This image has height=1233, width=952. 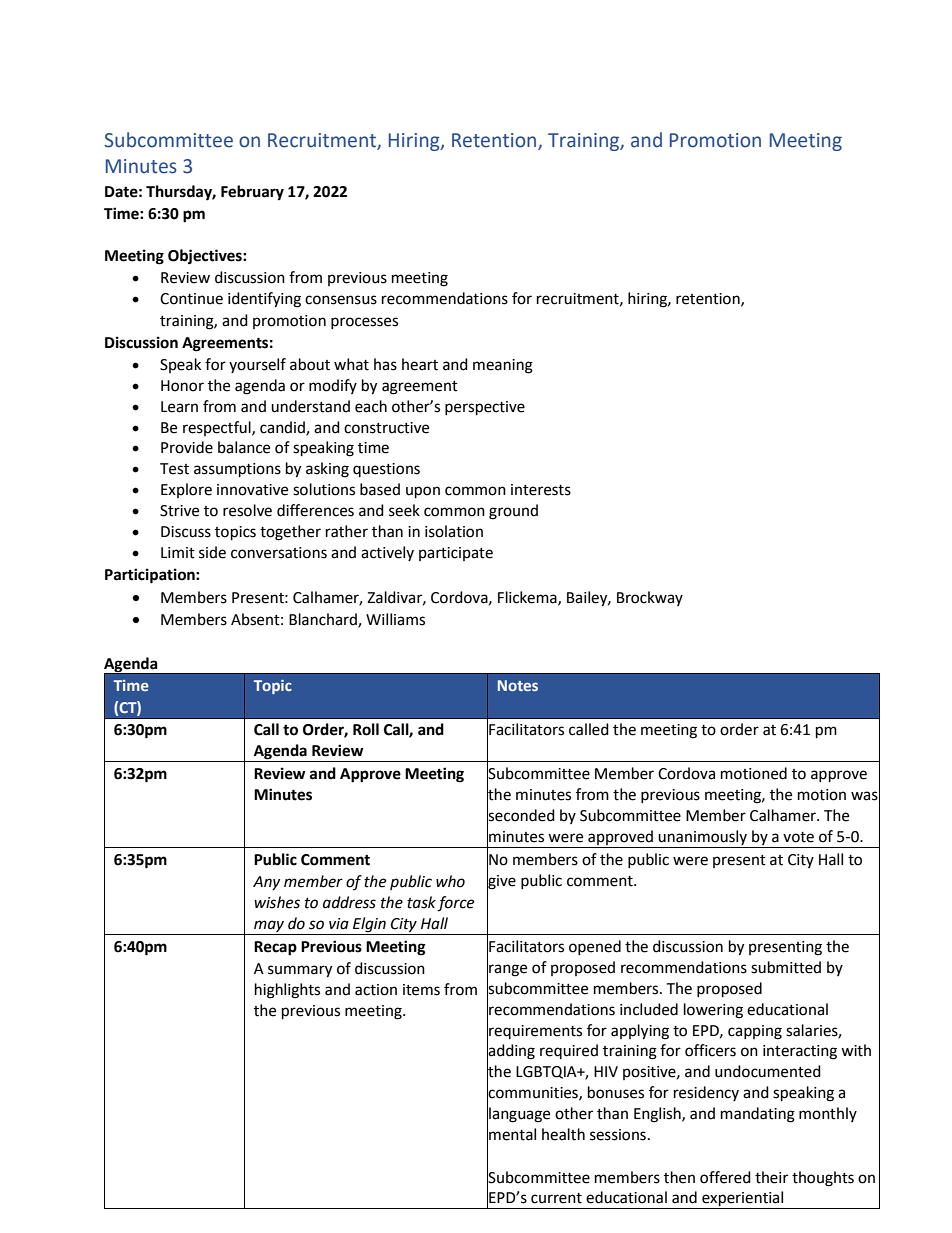 I want to click on Notes, so click(x=518, y=685).
